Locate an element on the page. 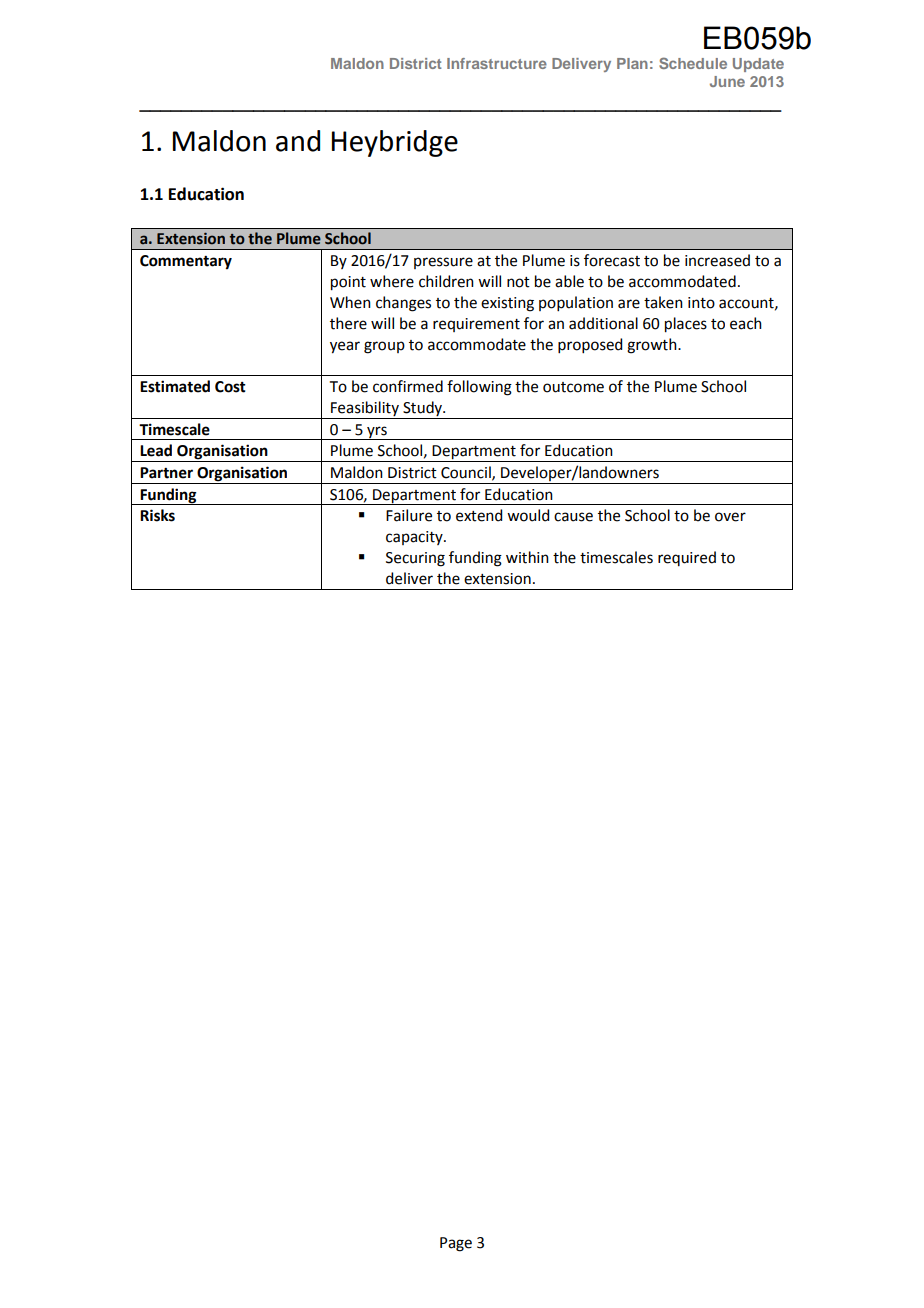  Commentary is located at coordinates (186, 262).
